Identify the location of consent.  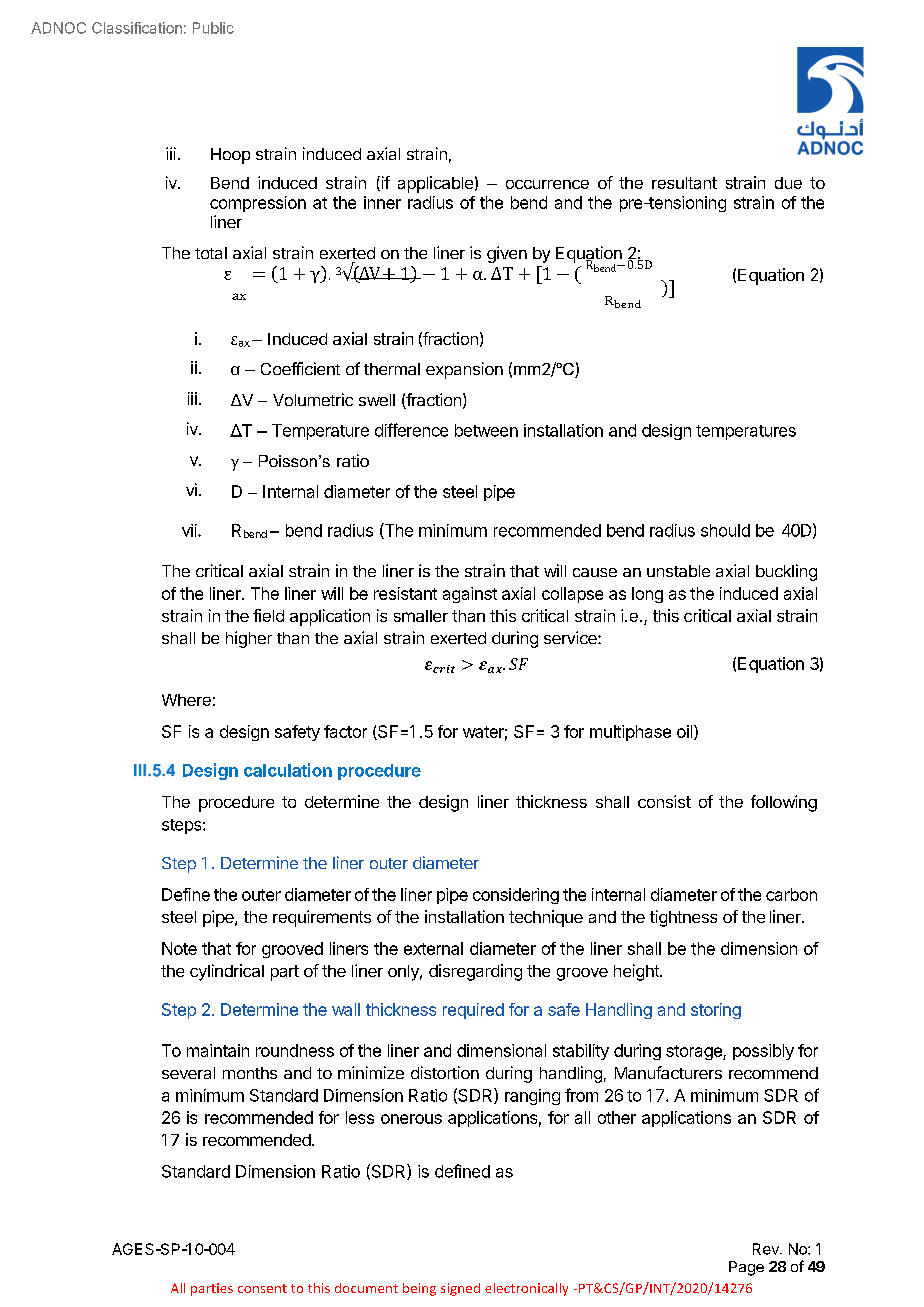
(262, 1288).
